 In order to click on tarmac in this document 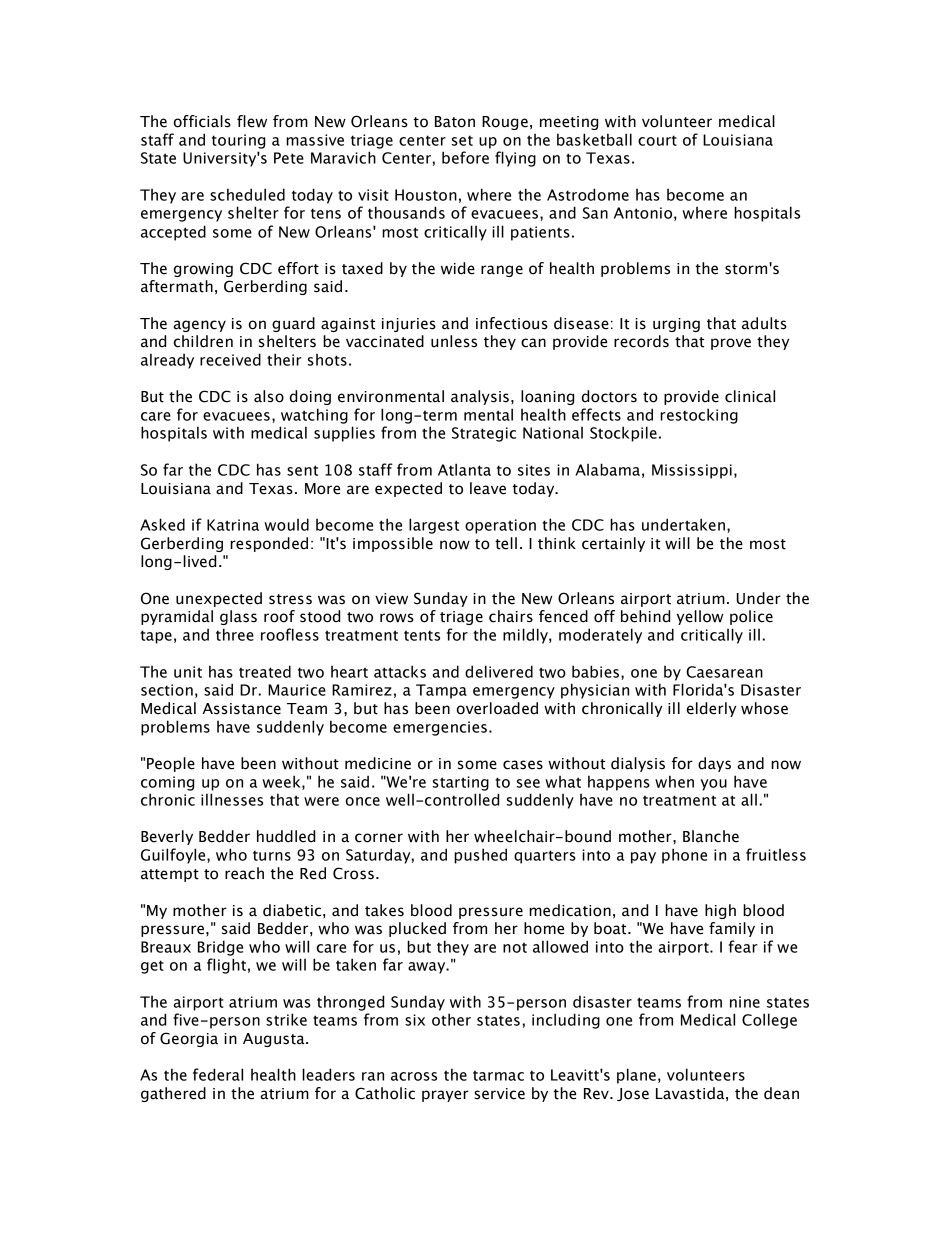, I will do `click(498, 1075)`.
